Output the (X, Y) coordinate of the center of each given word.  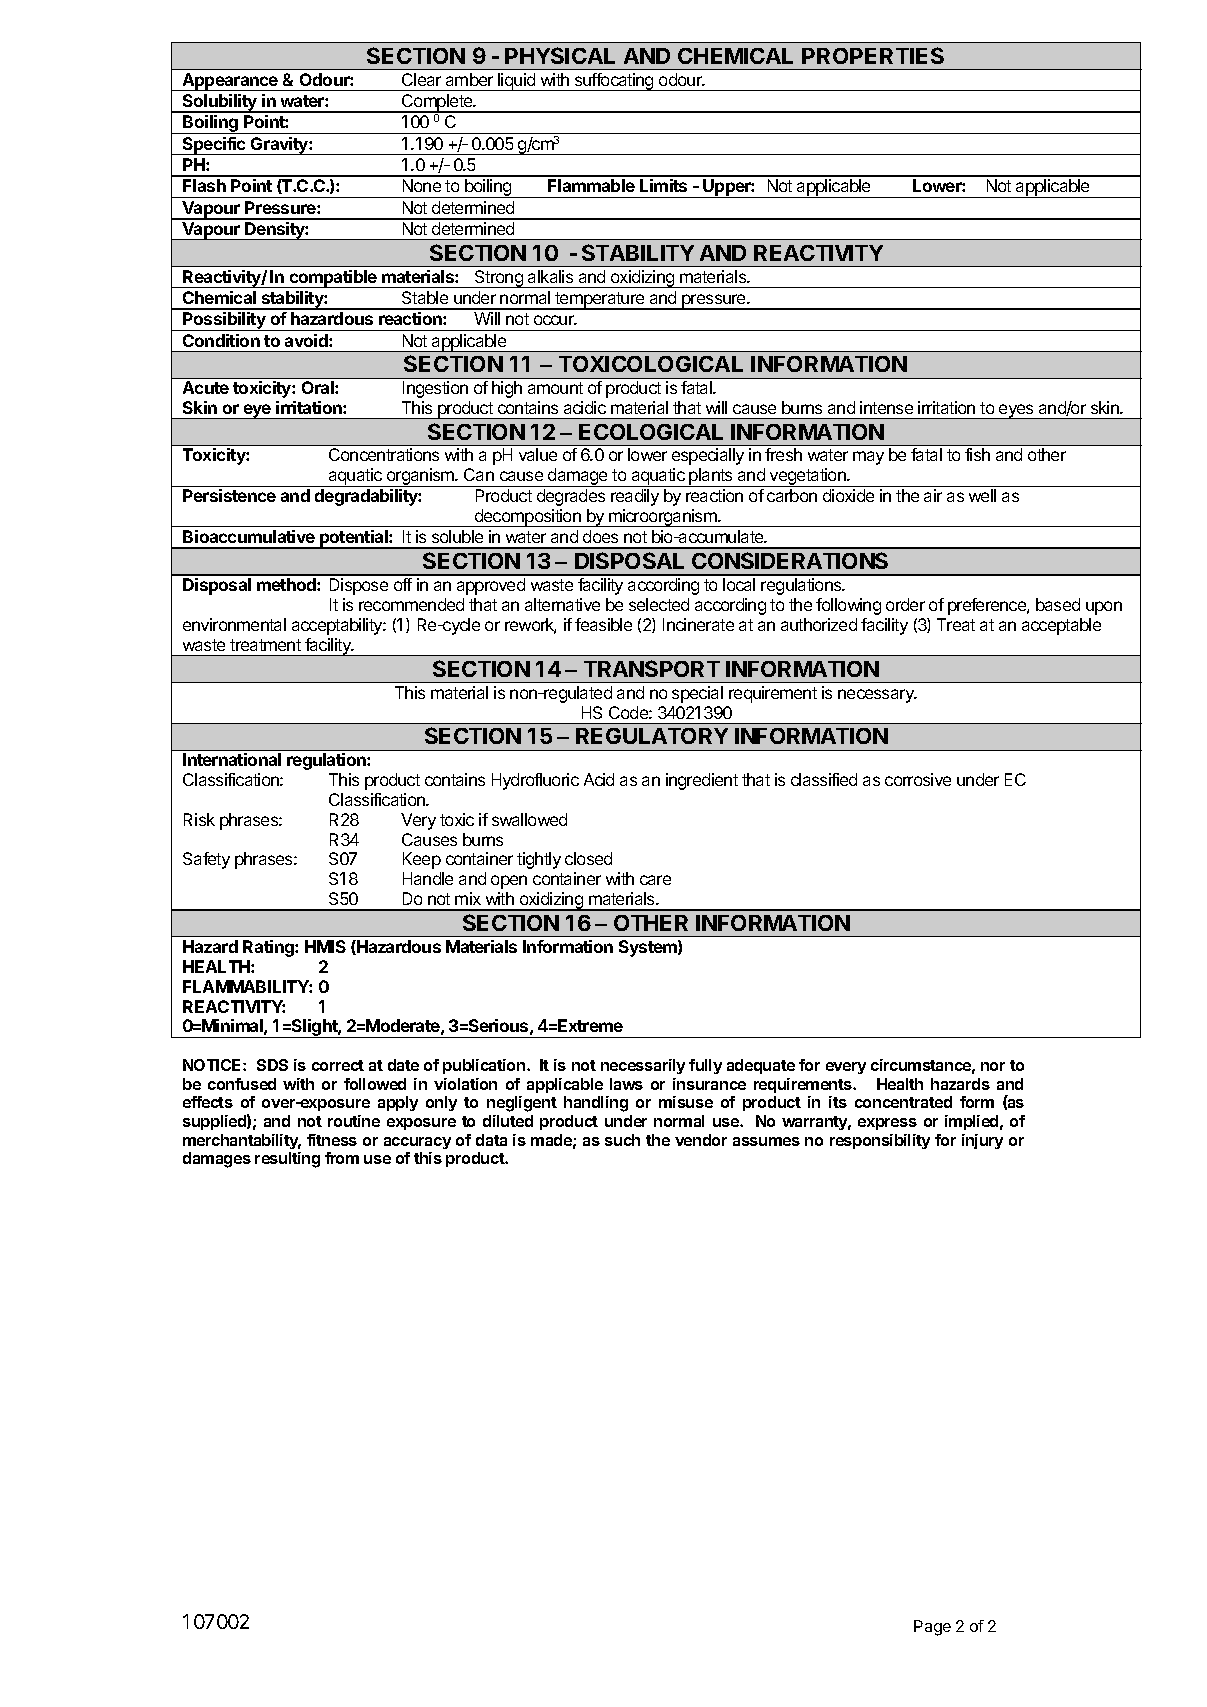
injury (982, 1141)
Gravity (279, 146)
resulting (287, 1160)
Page (932, 1628)
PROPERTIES (873, 55)
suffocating (614, 82)
